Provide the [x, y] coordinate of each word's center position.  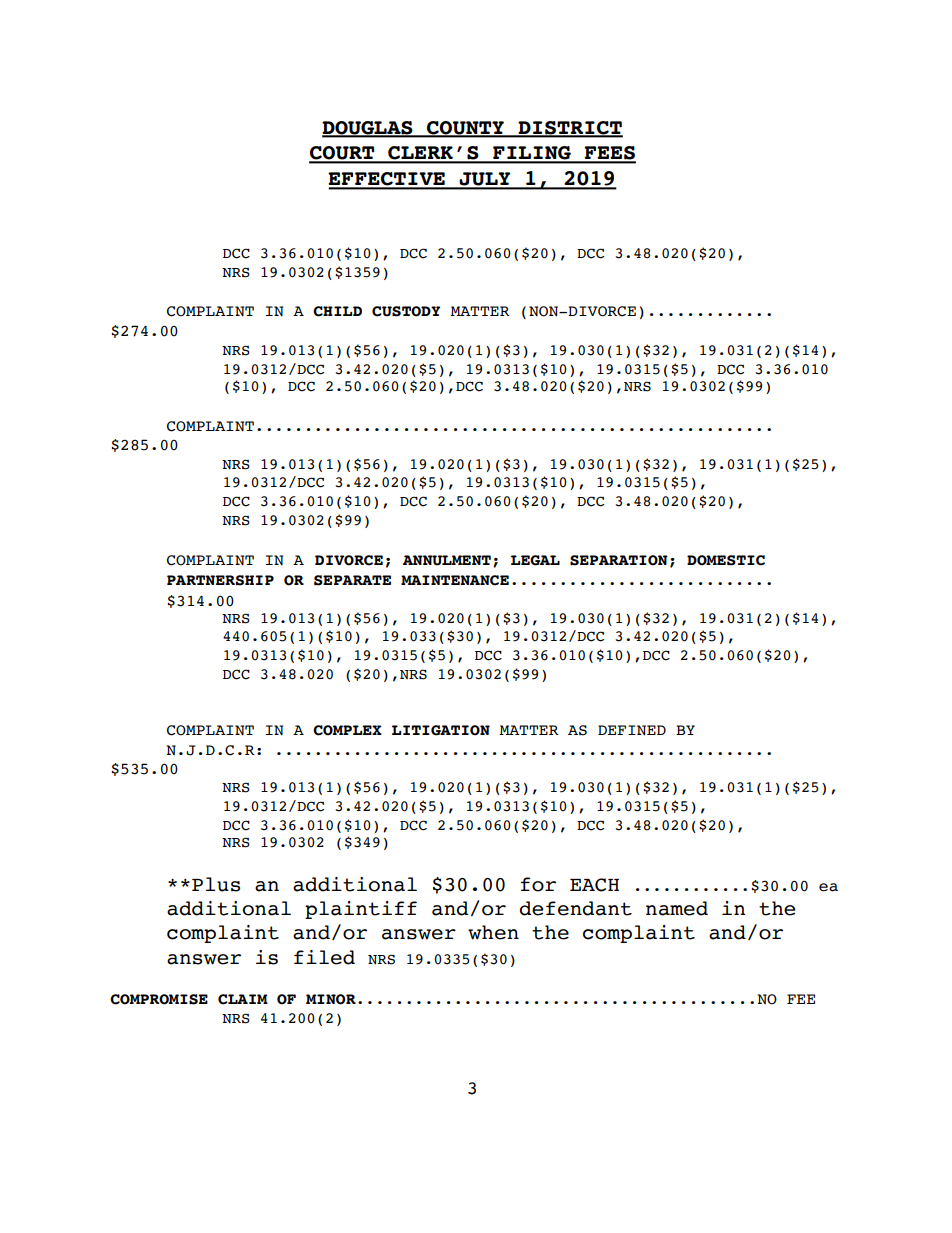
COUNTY [465, 129]
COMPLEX [347, 730]
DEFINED [632, 730]
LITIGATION [441, 730]
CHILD [337, 311]
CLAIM [243, 999]
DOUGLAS [368, 129]
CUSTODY [406, 311]
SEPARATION [619, 560]
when [493, 932]
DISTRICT [569, 129]
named [677, 908]
